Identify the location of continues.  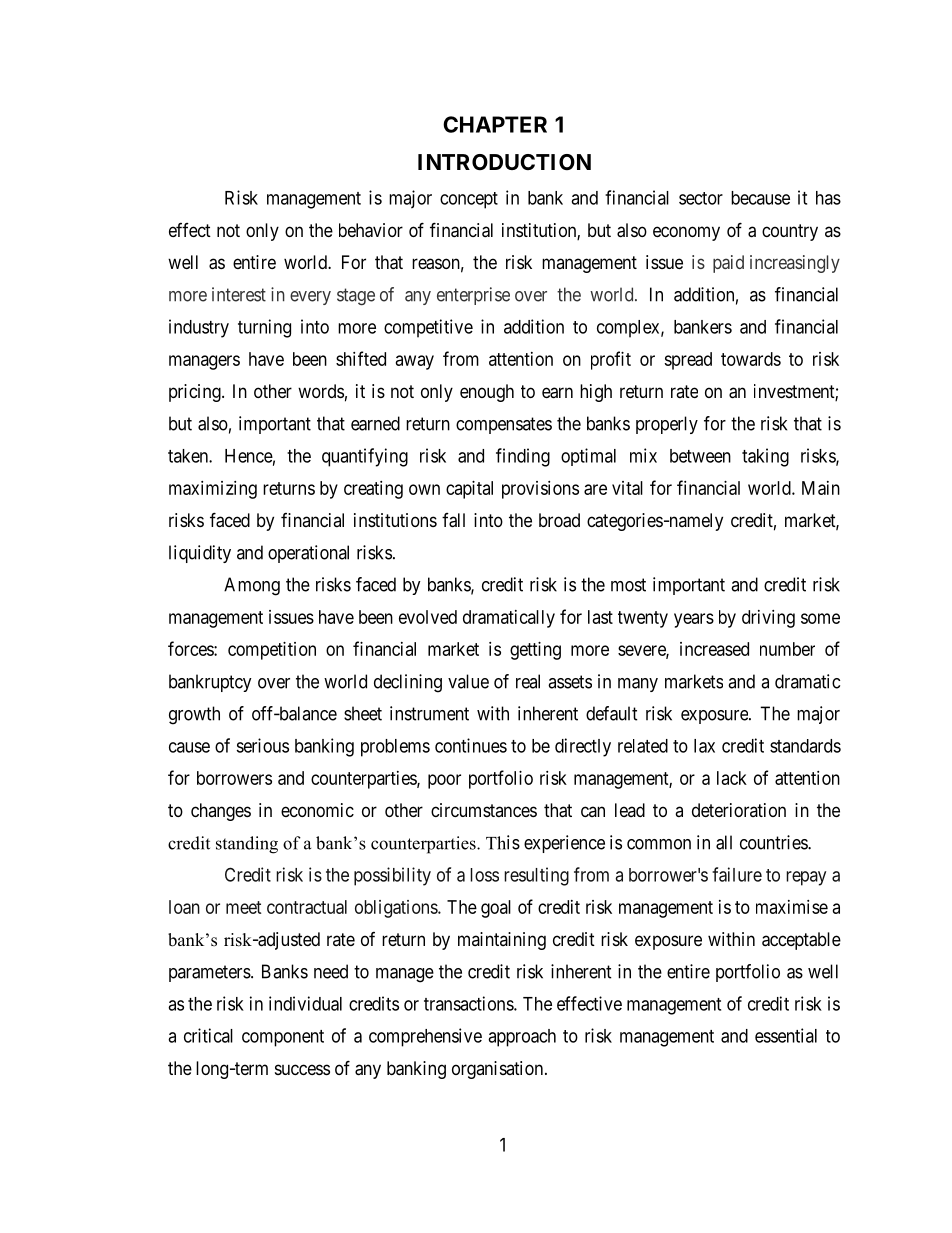
(471, 745).
